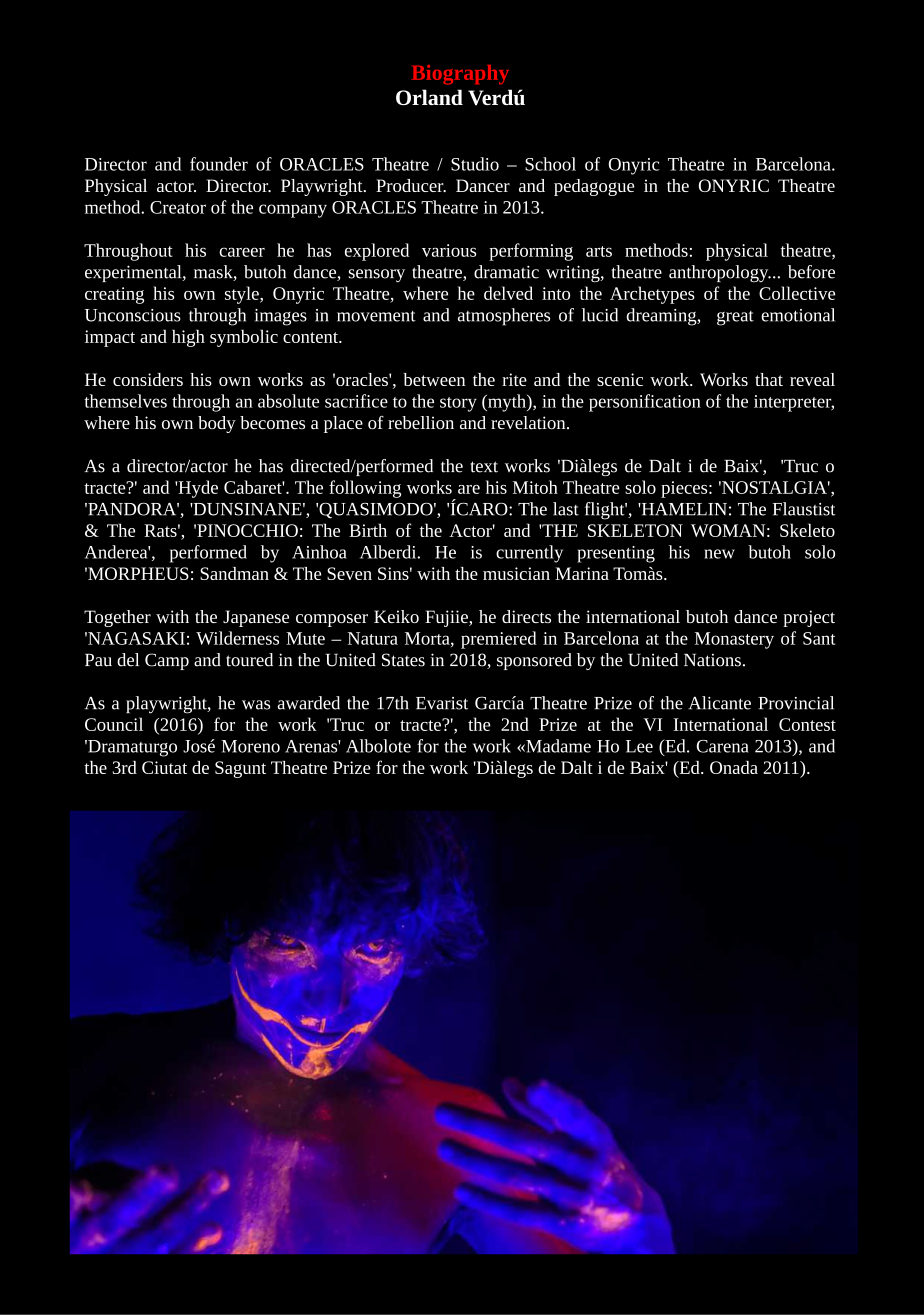 Image resolution: width=924 pixels, height=1315 pixels. Describe the element at coordinates (458, 404) in the screenshot. I see `story` at that location.
